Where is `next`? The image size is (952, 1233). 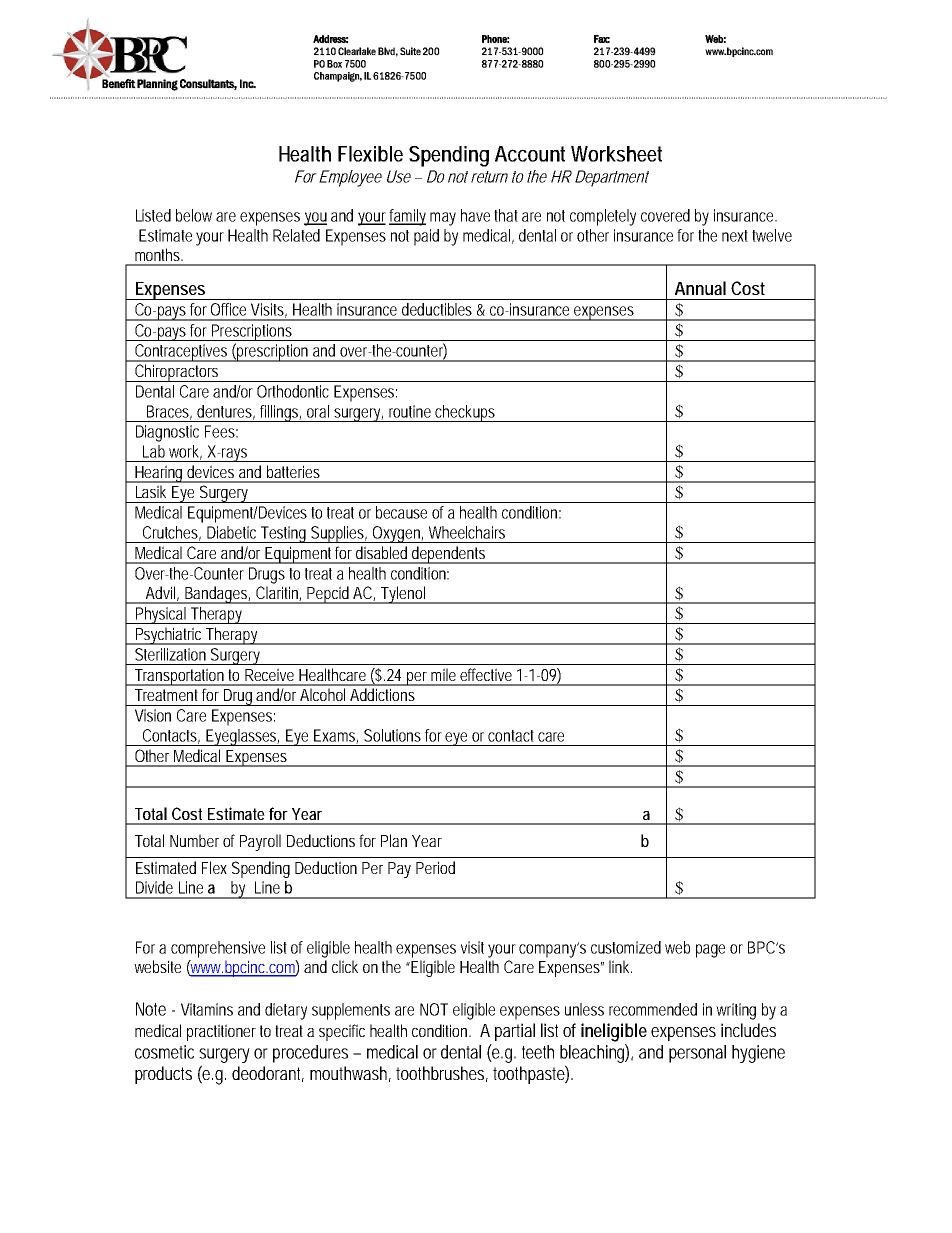 next is located at coordinates (737, 236).
